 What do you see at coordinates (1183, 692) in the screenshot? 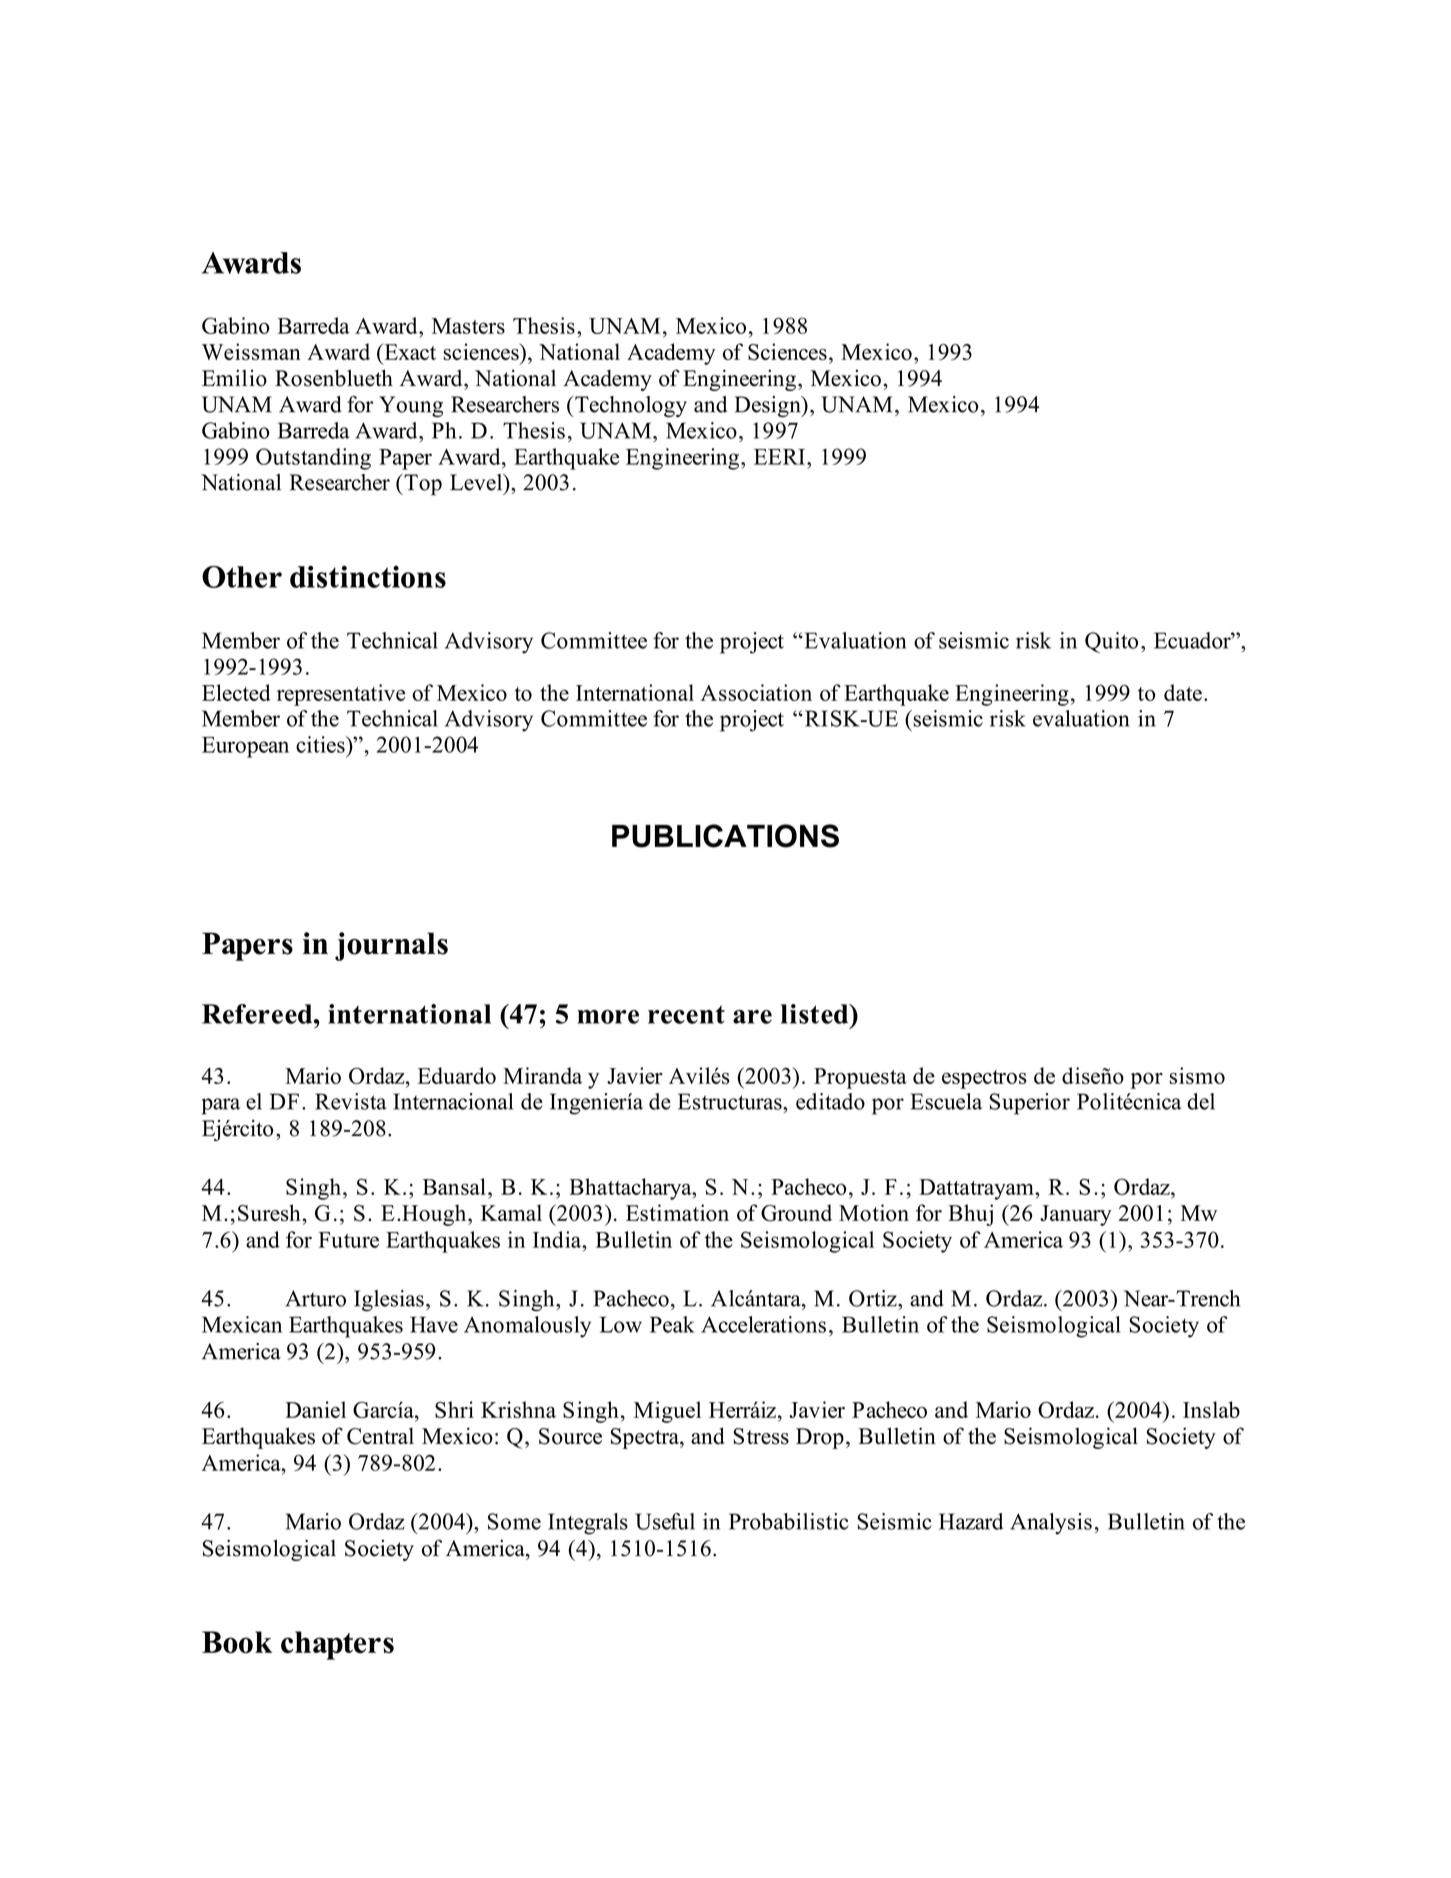
I see `date` at bounding box center [1183, 692].
